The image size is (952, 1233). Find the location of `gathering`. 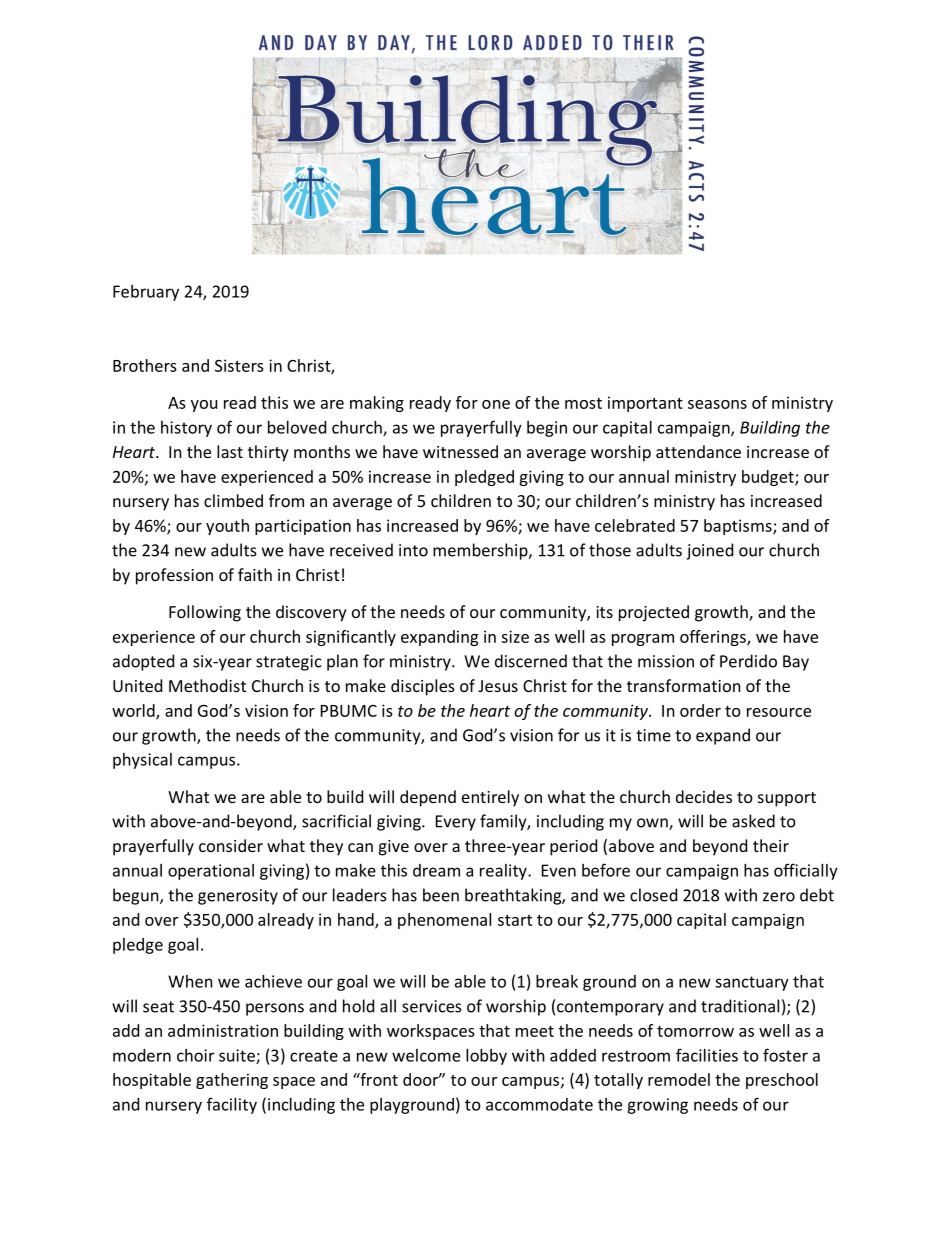

gathering is located at coordinates (232, 1081).
